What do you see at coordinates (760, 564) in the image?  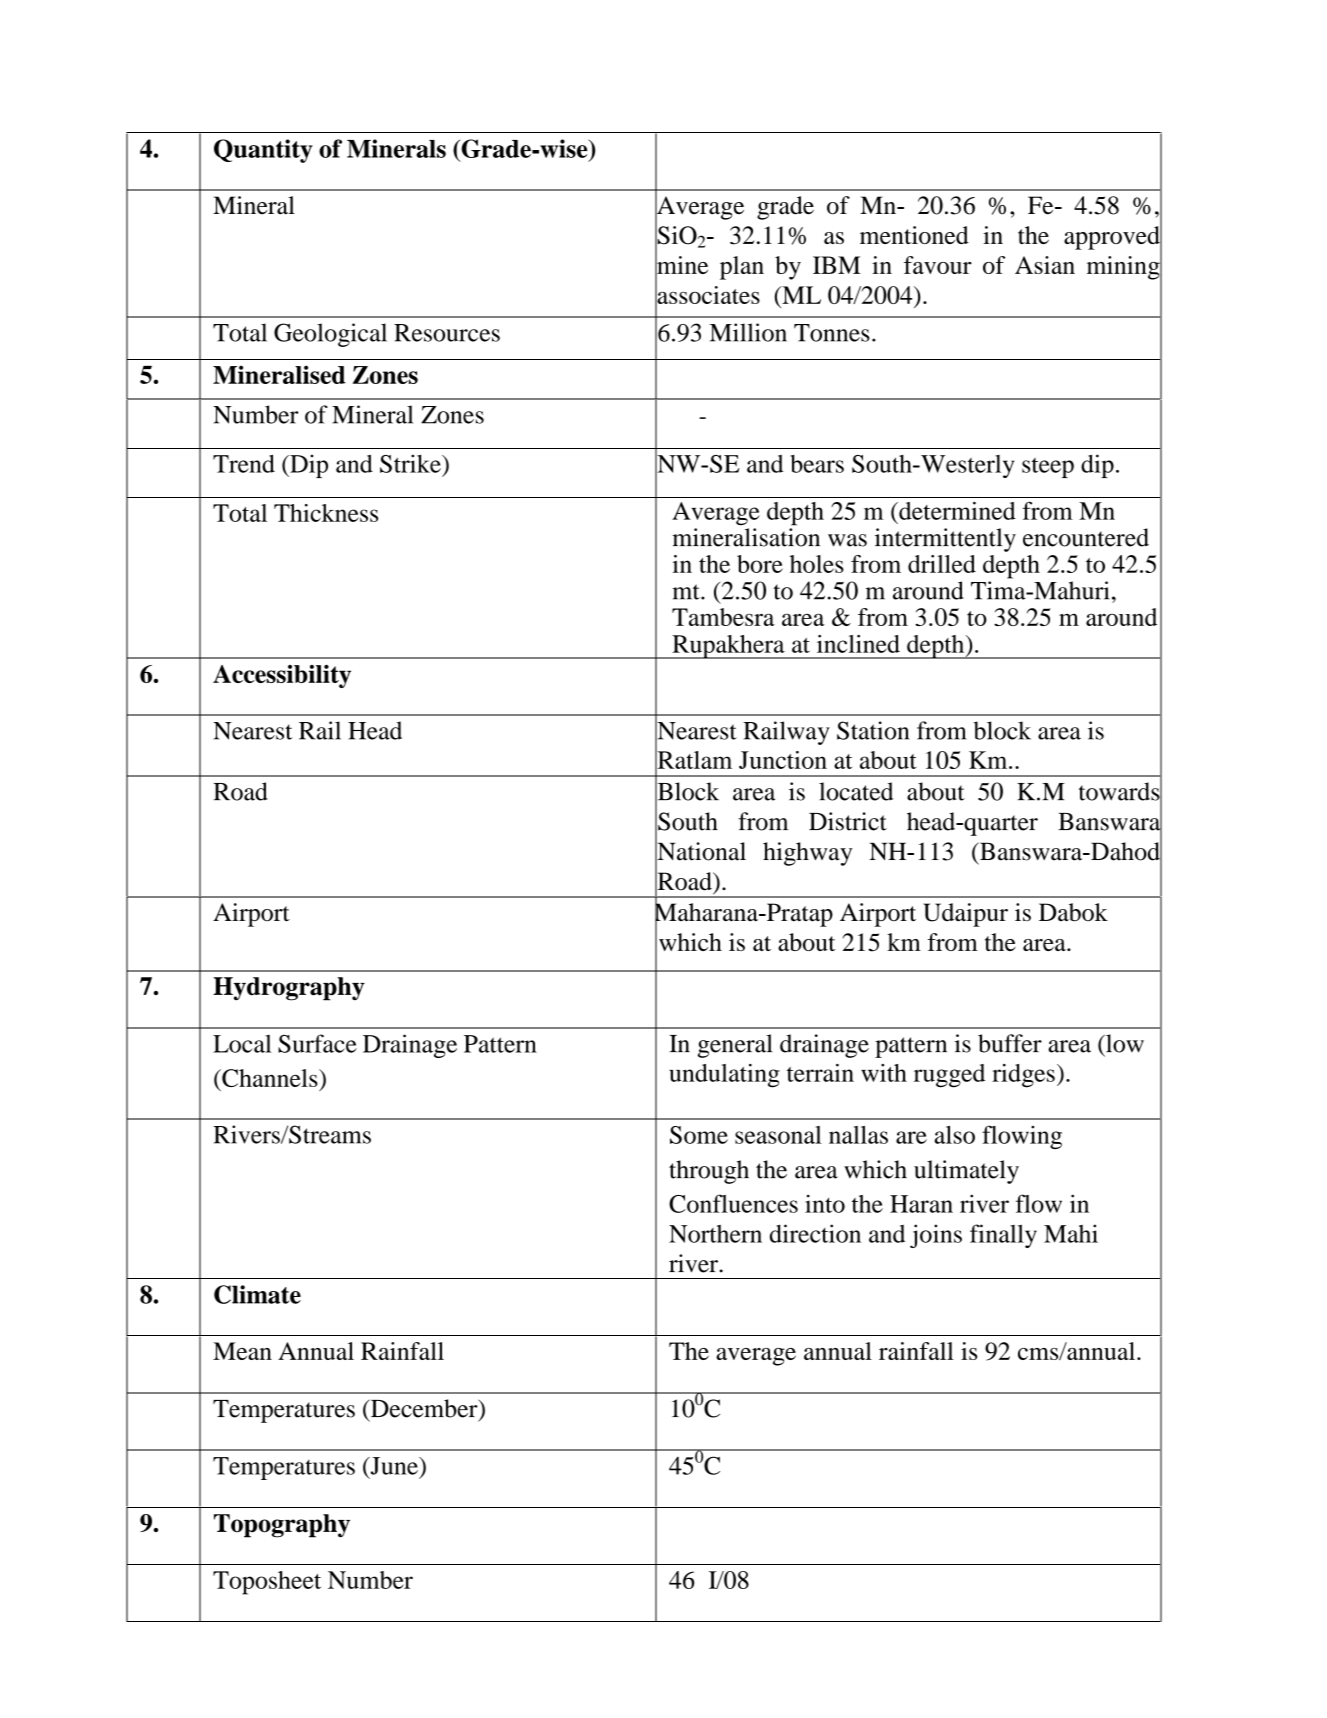 I see `bore` at bounding box center [760, 564].
